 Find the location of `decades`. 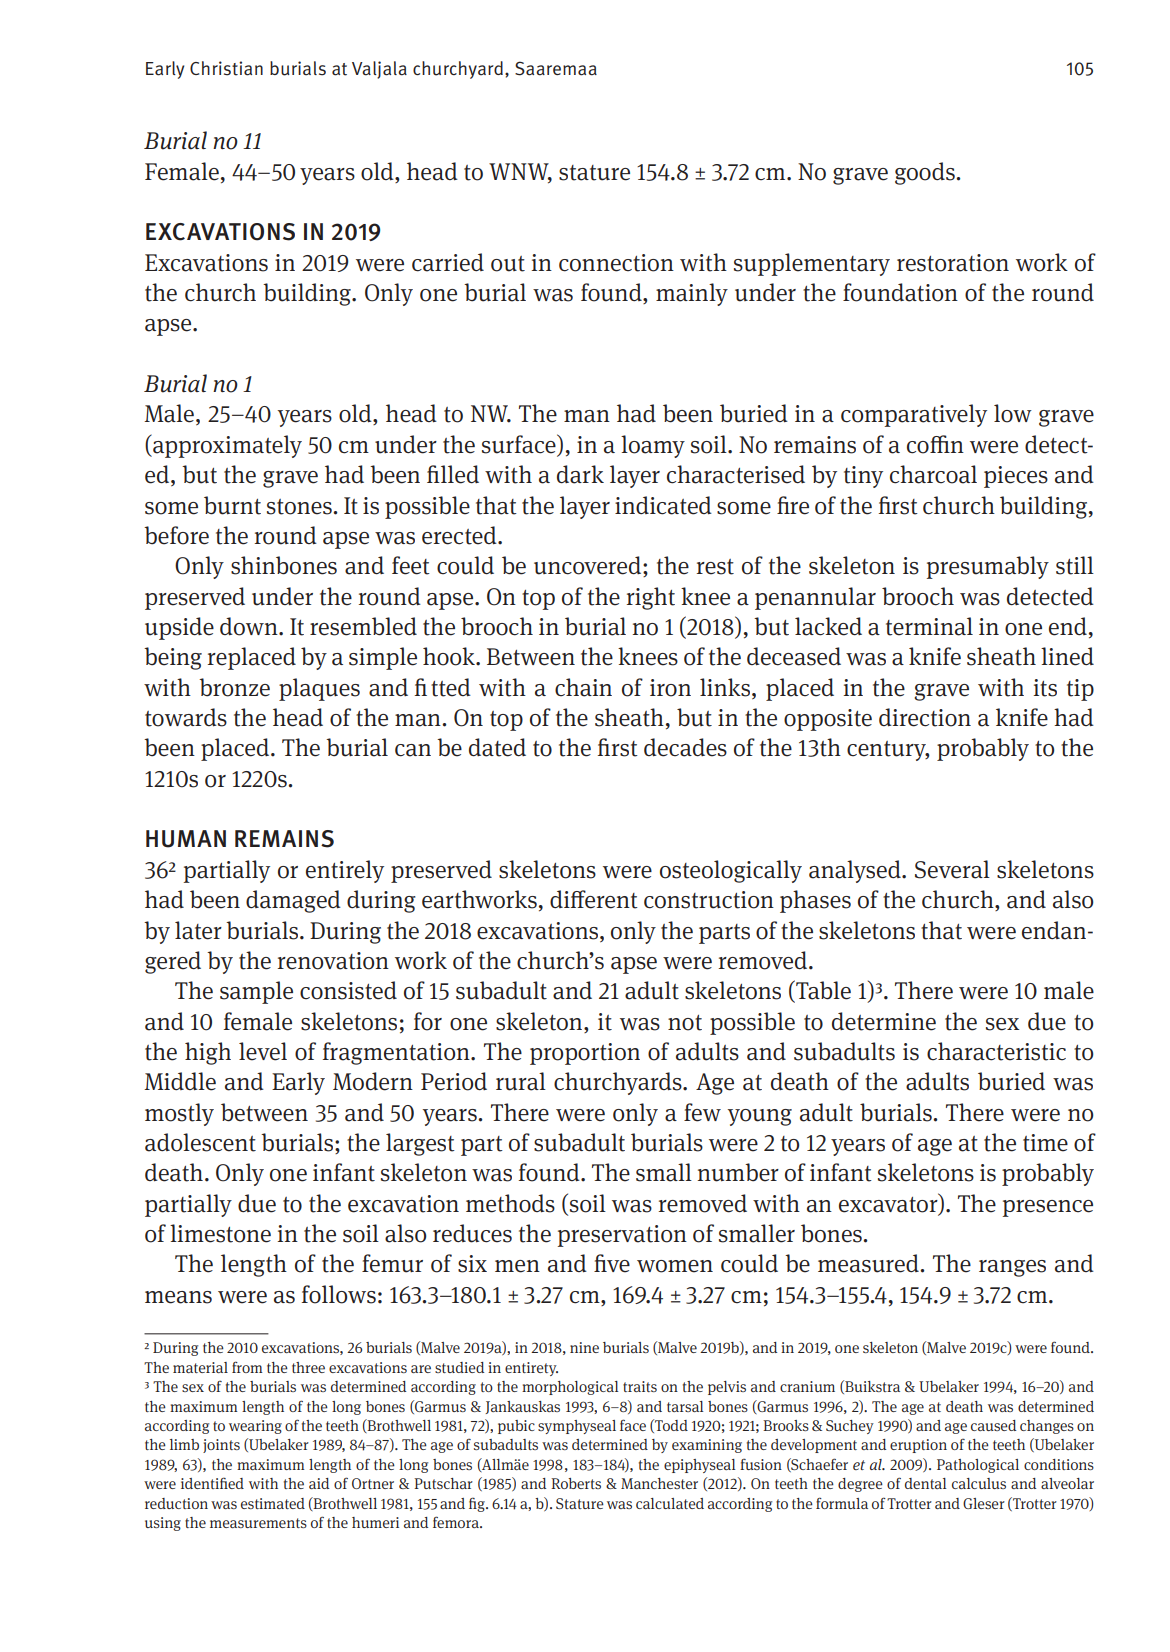

decades is located at coordinates (685, 747).
